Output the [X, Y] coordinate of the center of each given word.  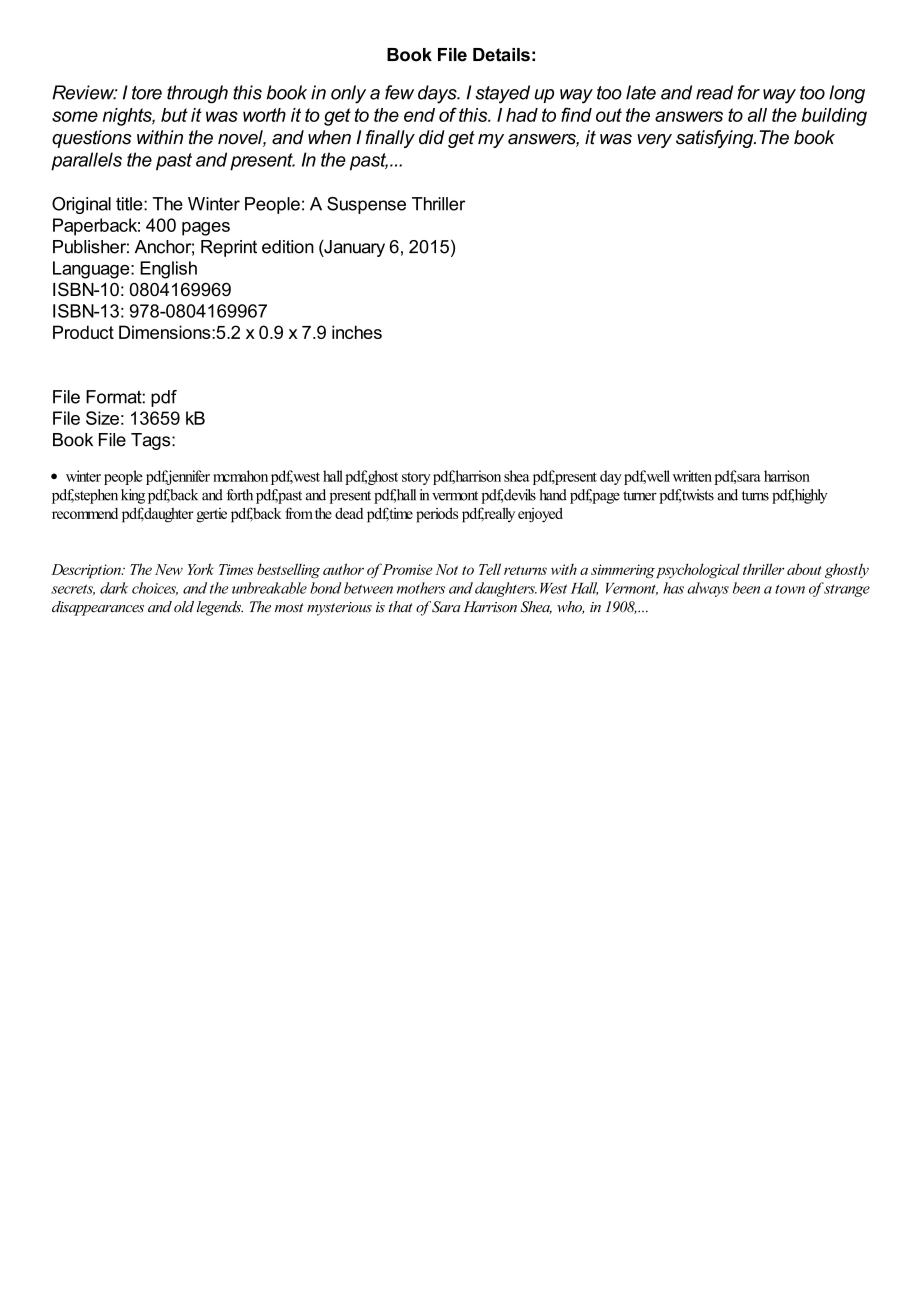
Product [83, 332]
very [654, 141]
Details [501, 55]
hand [553, 495]
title [130, 204]
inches [357, 332]
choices [155, 588]
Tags [152, 441]
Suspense [366, 205]
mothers [421, 588]
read [714, 92]
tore [147, 93]
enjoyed [540, 515]
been [746, 588]
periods [437, 515]
